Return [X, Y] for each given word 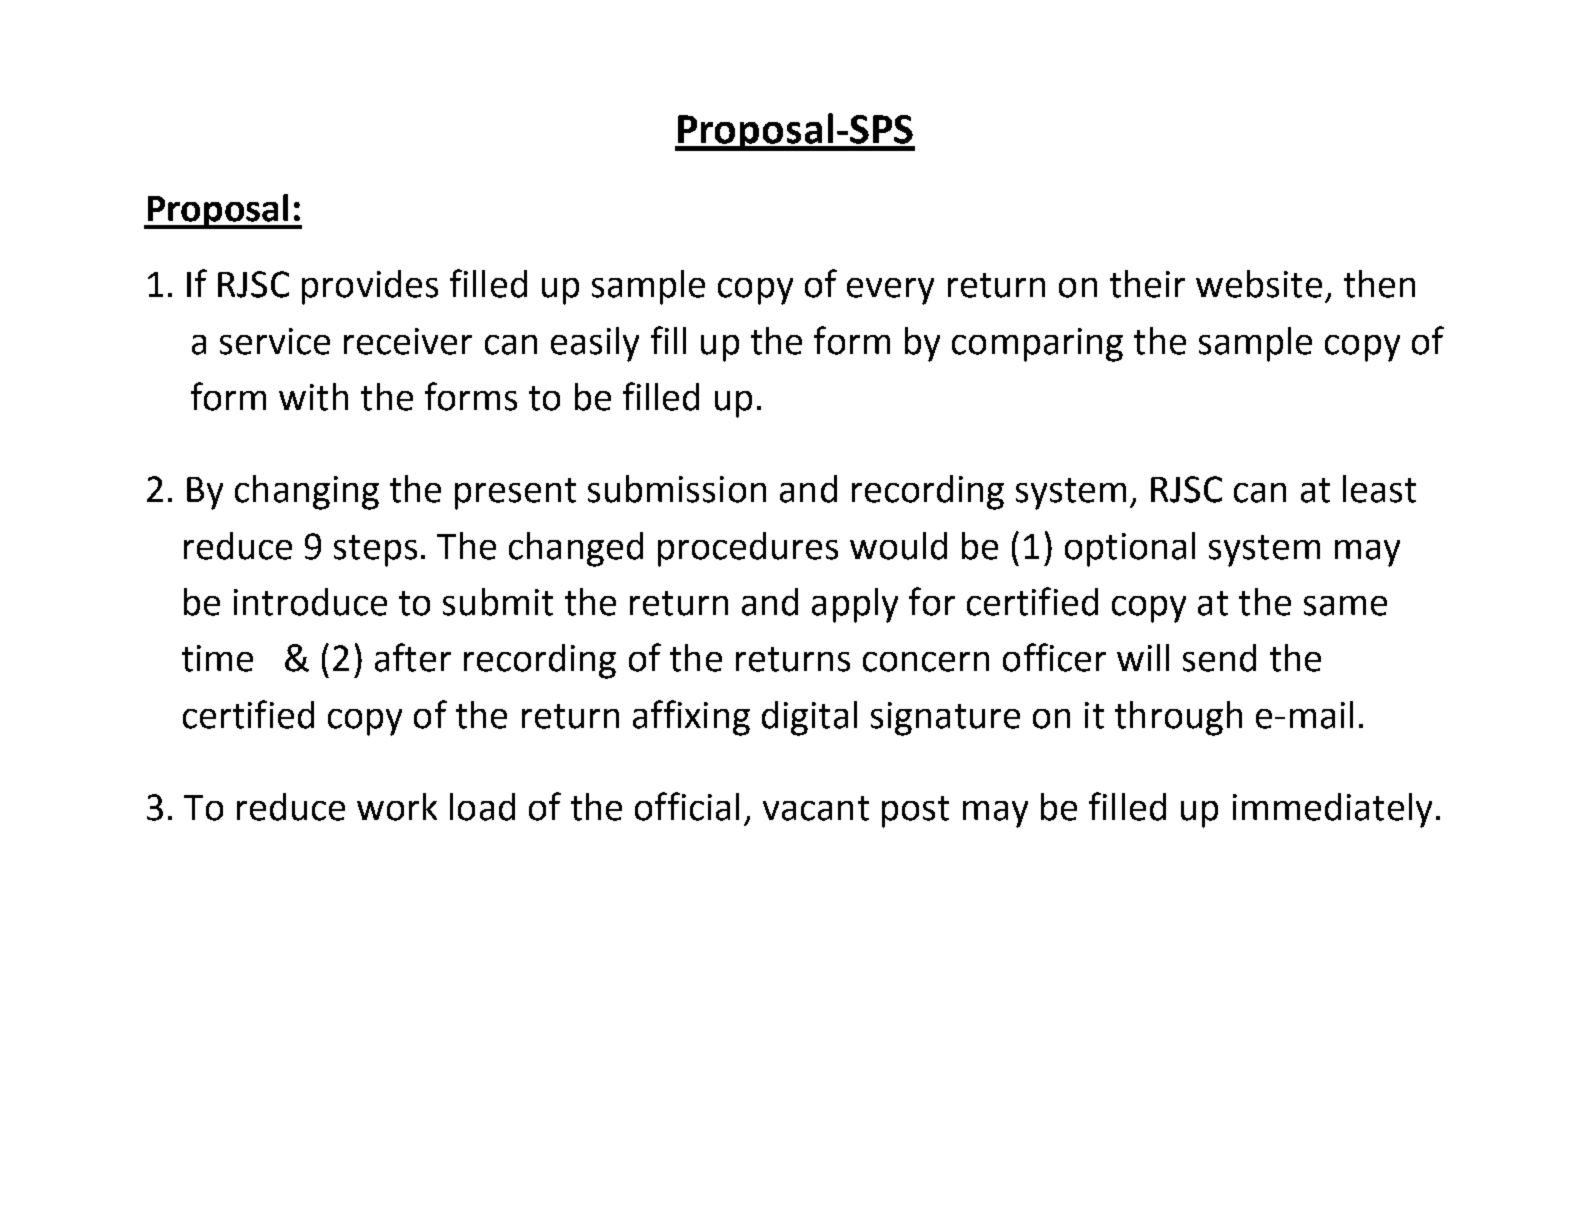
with [313, 397]
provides [370, 287]
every [890, 291]
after [413, 657]
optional [1130, 549]
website [1259, 284]
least [1379, 489]
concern [926, 662]
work [397, 807]
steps [375, 551]
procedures [748, 549]
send [1219, 658]
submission [677, 489]
